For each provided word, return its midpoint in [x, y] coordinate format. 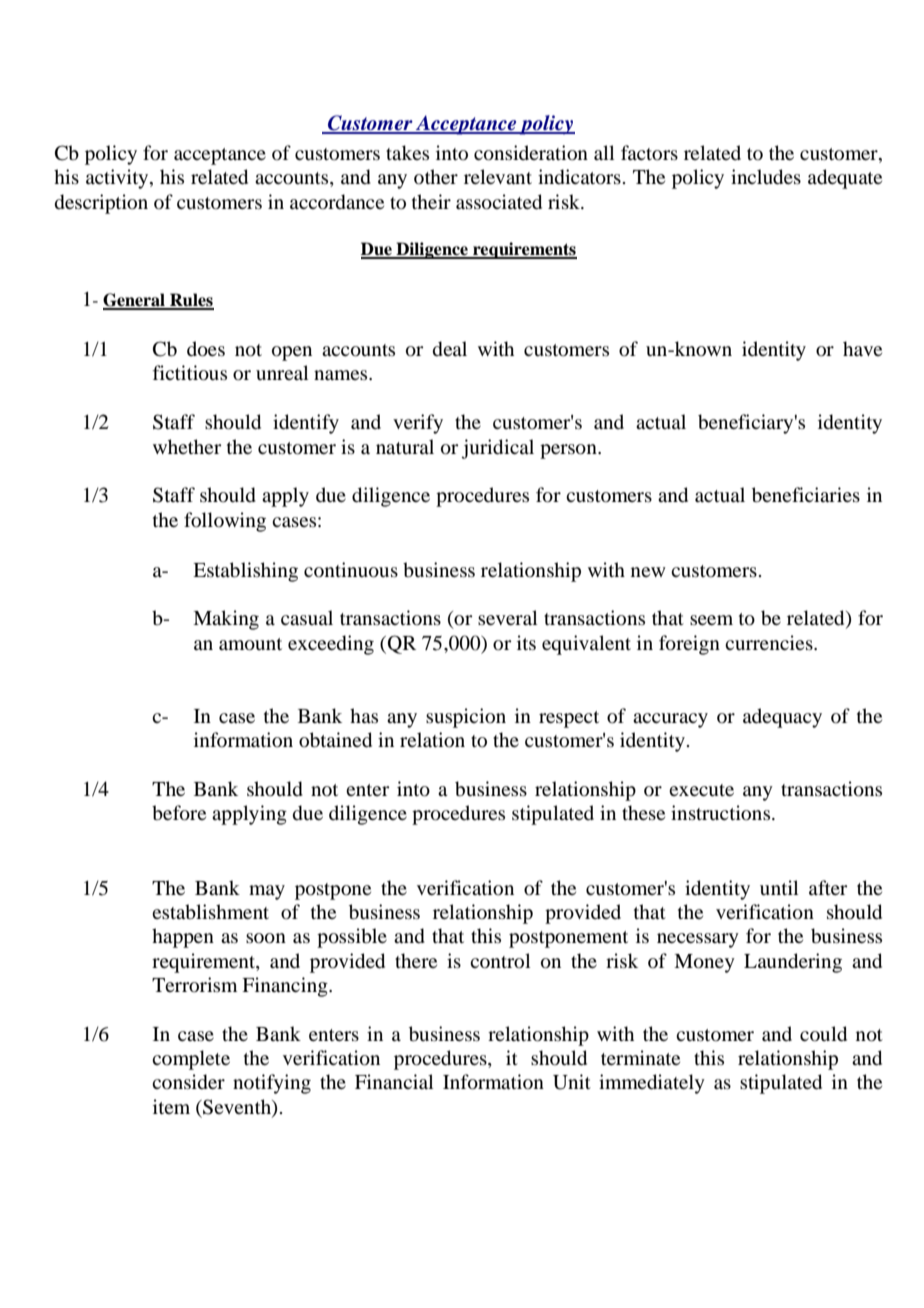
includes [766, 177]
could [823, 1034]
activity [118, 179]
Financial [394, 1081]
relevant [498, 176]
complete [191, 1060]
